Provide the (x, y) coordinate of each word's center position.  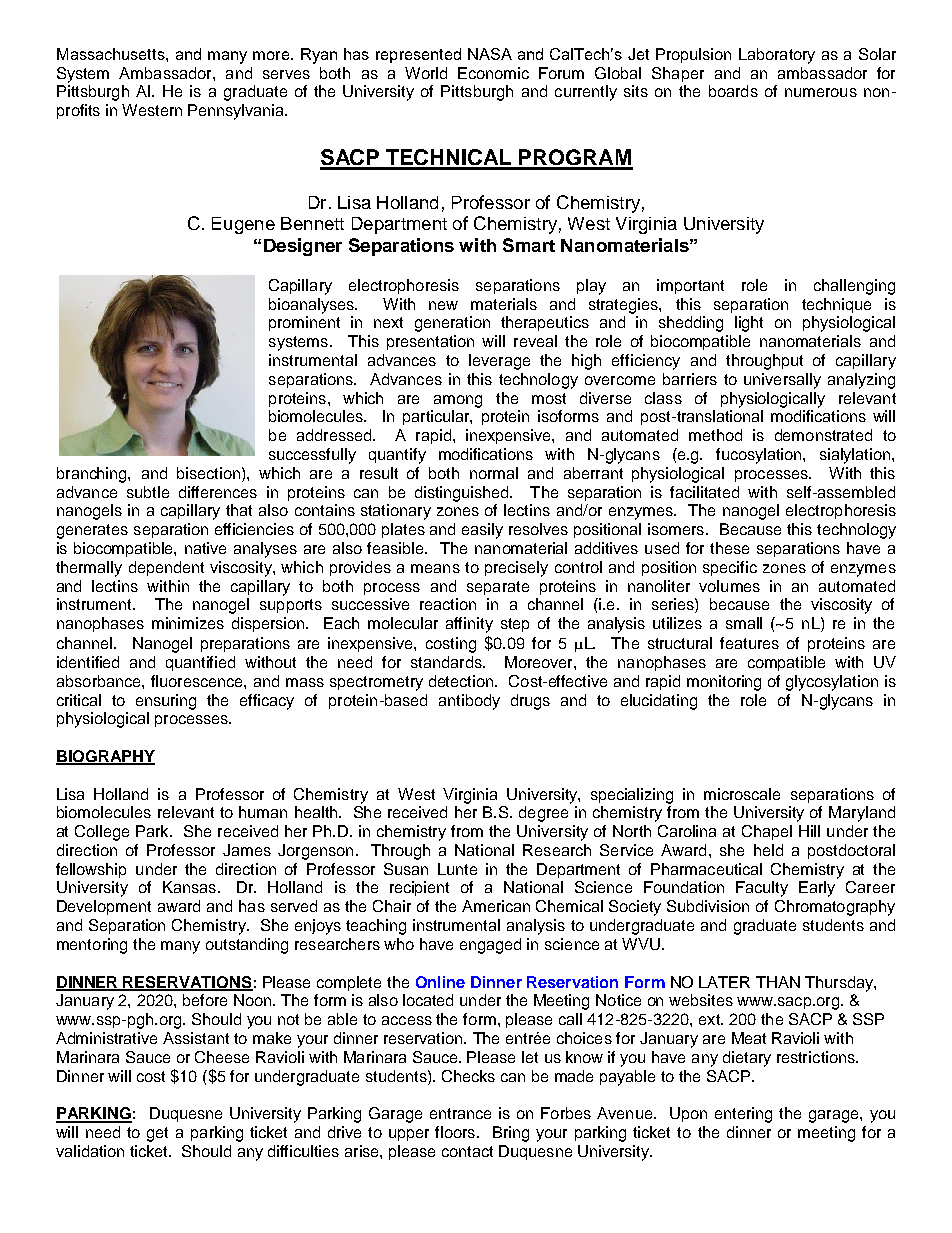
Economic (493, 73)
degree (543, 814)
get (157, 1134)
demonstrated (823, 435)
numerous (821, 92)
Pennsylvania (237, 112)
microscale (742, 794)
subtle (148, 492)
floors (456, 1132)
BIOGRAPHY (105, 757)
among (458, 401)
